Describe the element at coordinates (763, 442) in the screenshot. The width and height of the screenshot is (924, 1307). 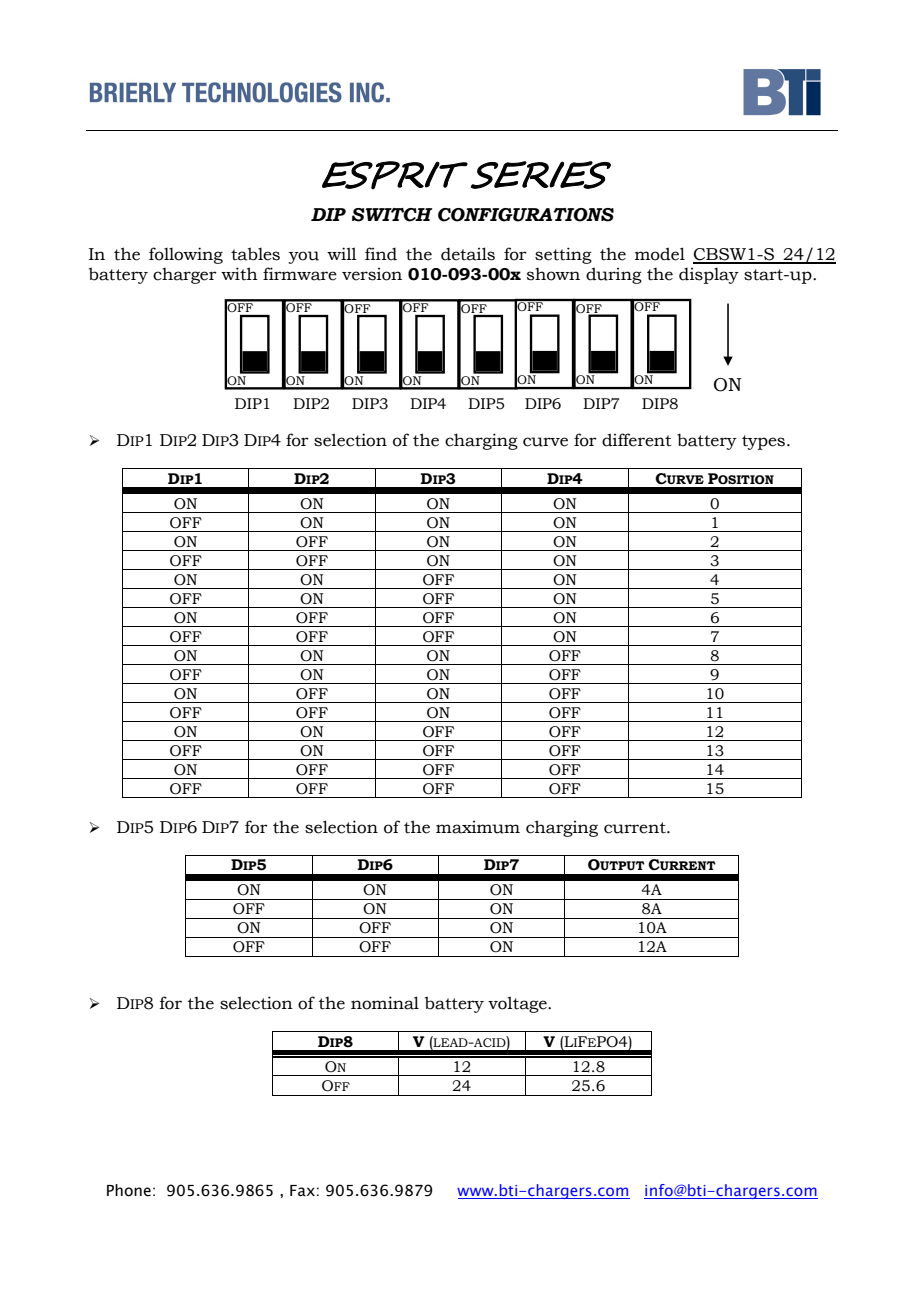
I see `types` at that location.
